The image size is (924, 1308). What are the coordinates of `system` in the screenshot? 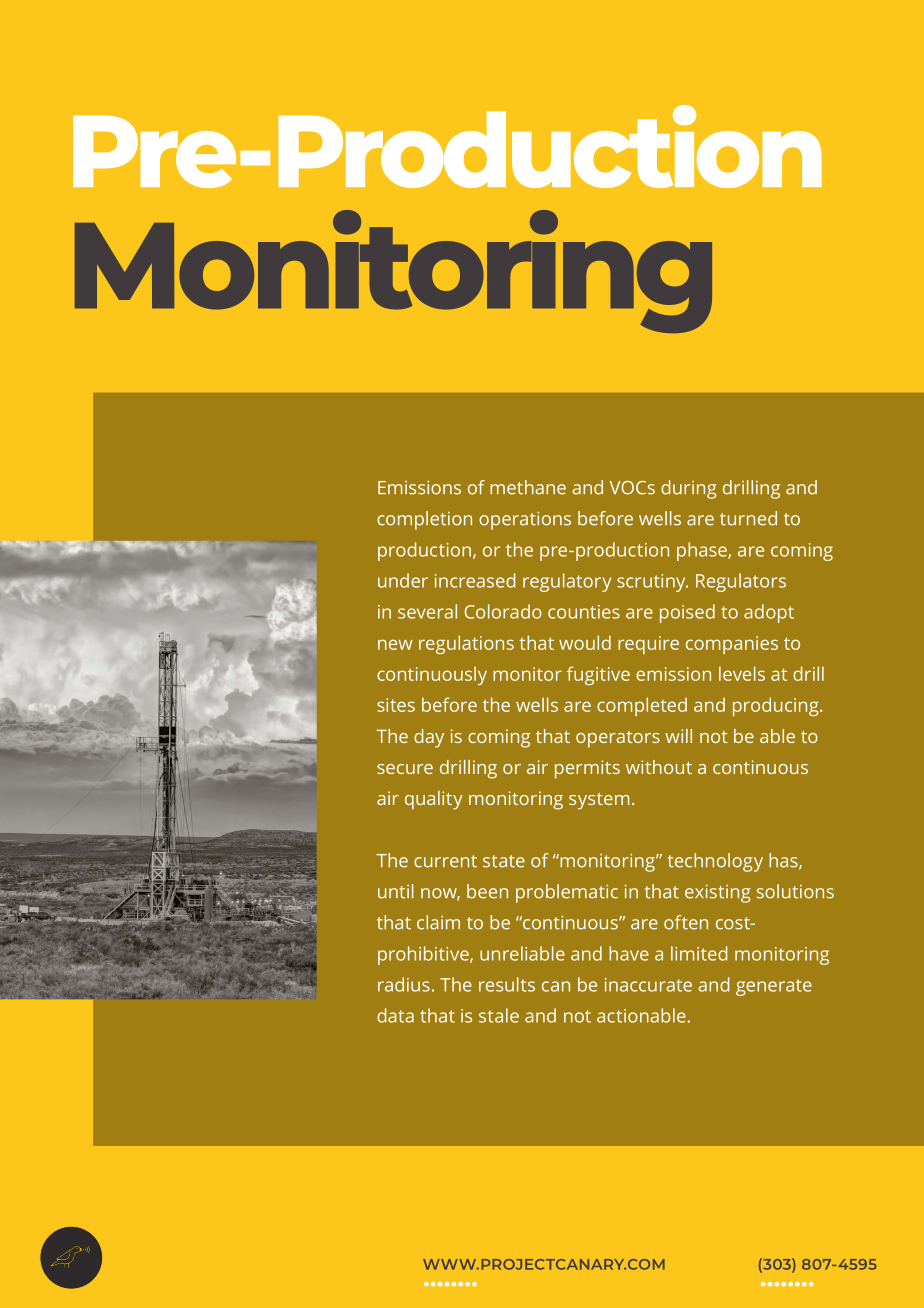 It's located at (599, 801).
